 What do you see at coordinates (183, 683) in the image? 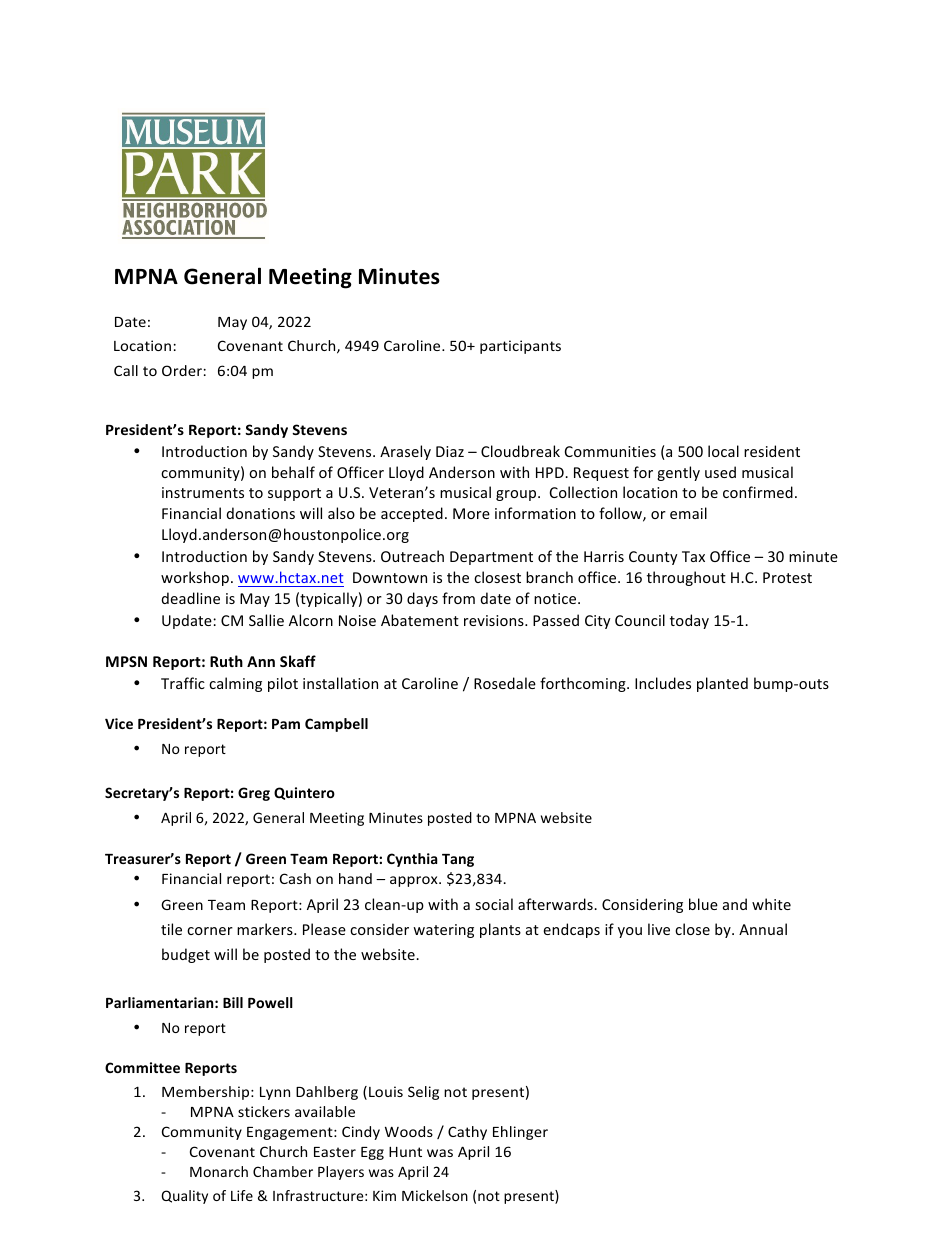
I see `Traffic` at bounding box center [183, 683].
